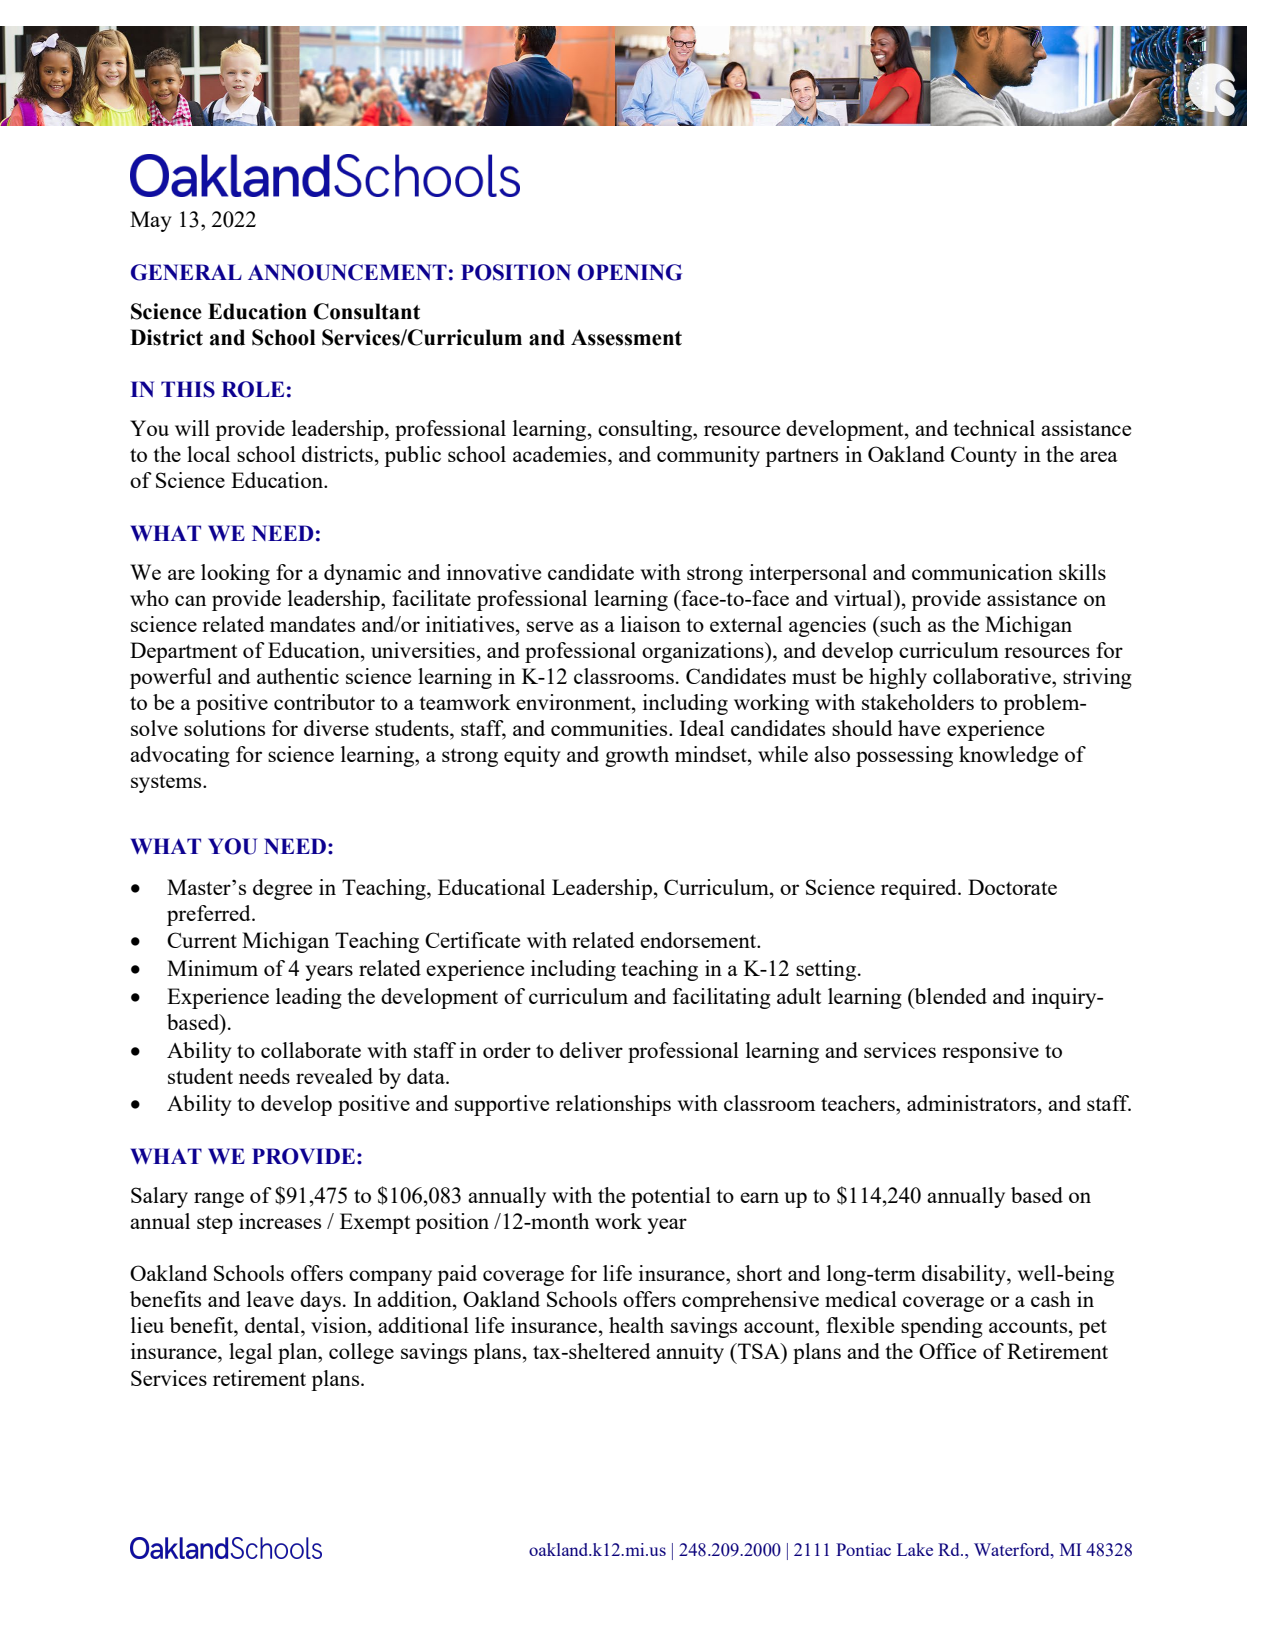 The height and width of the screenshot is (1634, 1263). Describe the element at coordinates (1013, 1549) in the screenshot. I see `Waterford` at that location.
